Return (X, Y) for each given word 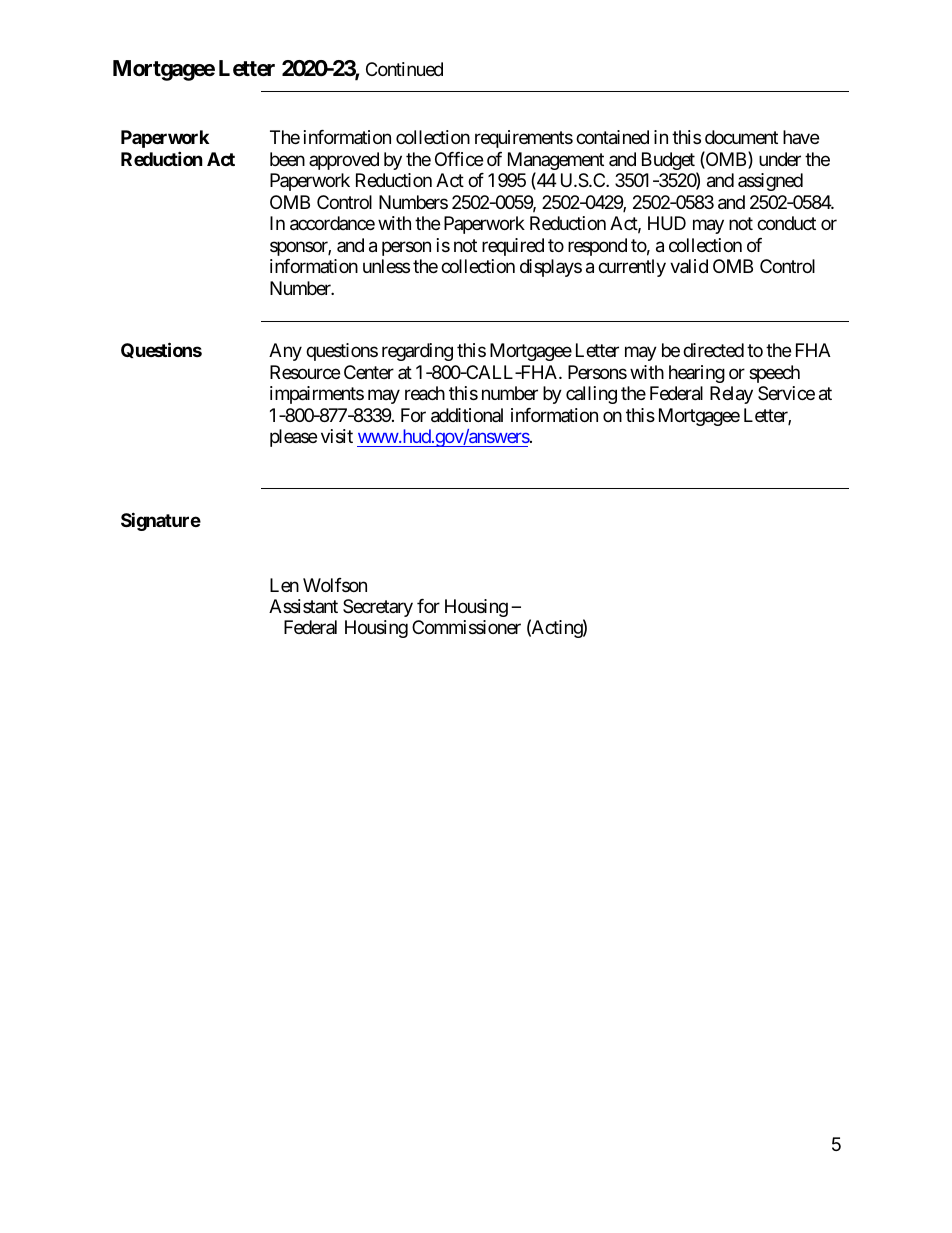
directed (713, 350)
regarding (417, 352)
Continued (404, 69)
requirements (524, 139)
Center (369, 372)
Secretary (378, 608)
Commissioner (466, 627)
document (741, 137)
